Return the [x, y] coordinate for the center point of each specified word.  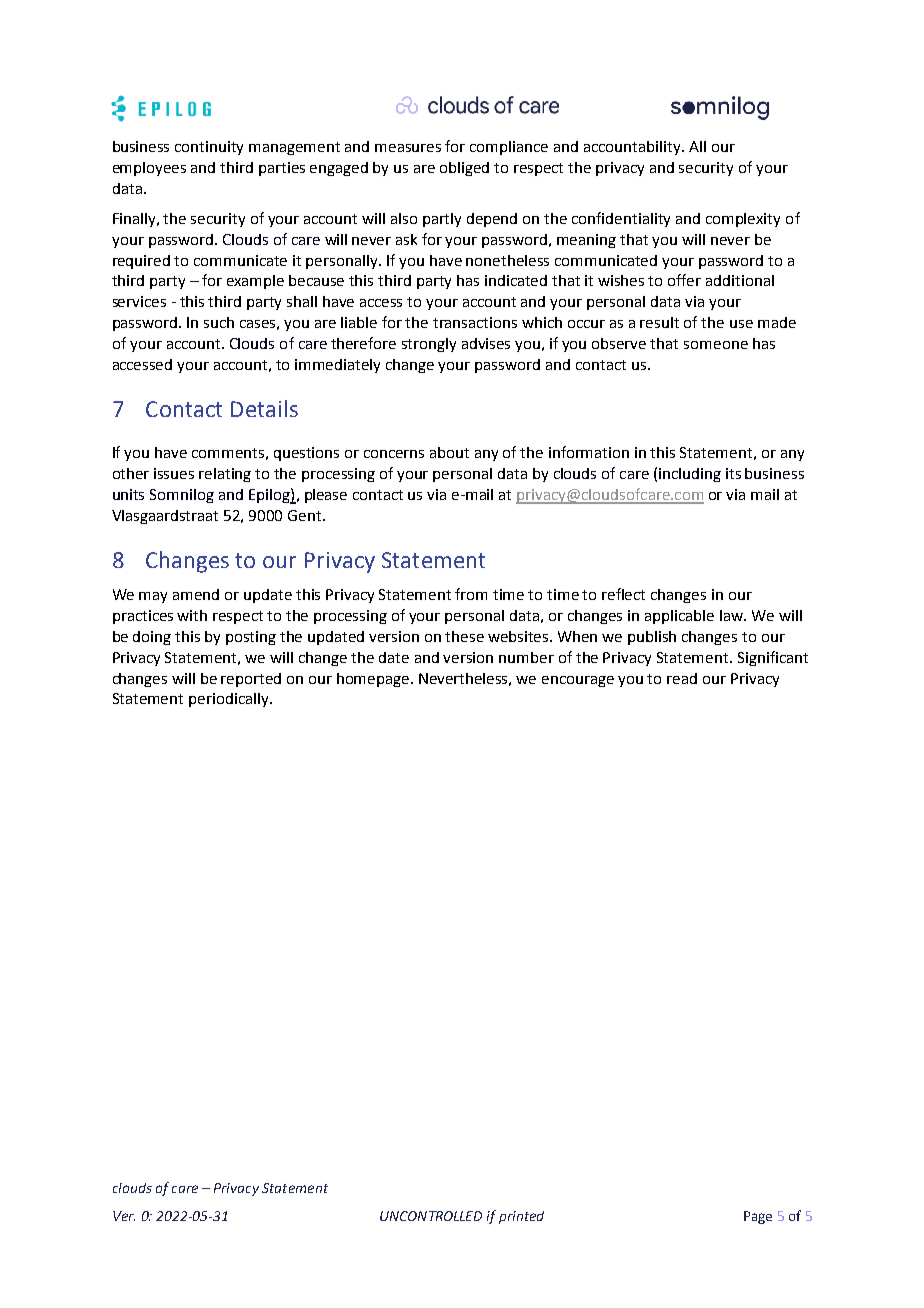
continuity [209, 148]
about [449, 452]
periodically [230, 700]
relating [225, 475]
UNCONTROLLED [431, 1216]
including [690, 475]
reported [251, 680]
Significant [773, 658]
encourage [578, 681]
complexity [743, 220]
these [464, 636]
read [682, 678]
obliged [464, 169]
